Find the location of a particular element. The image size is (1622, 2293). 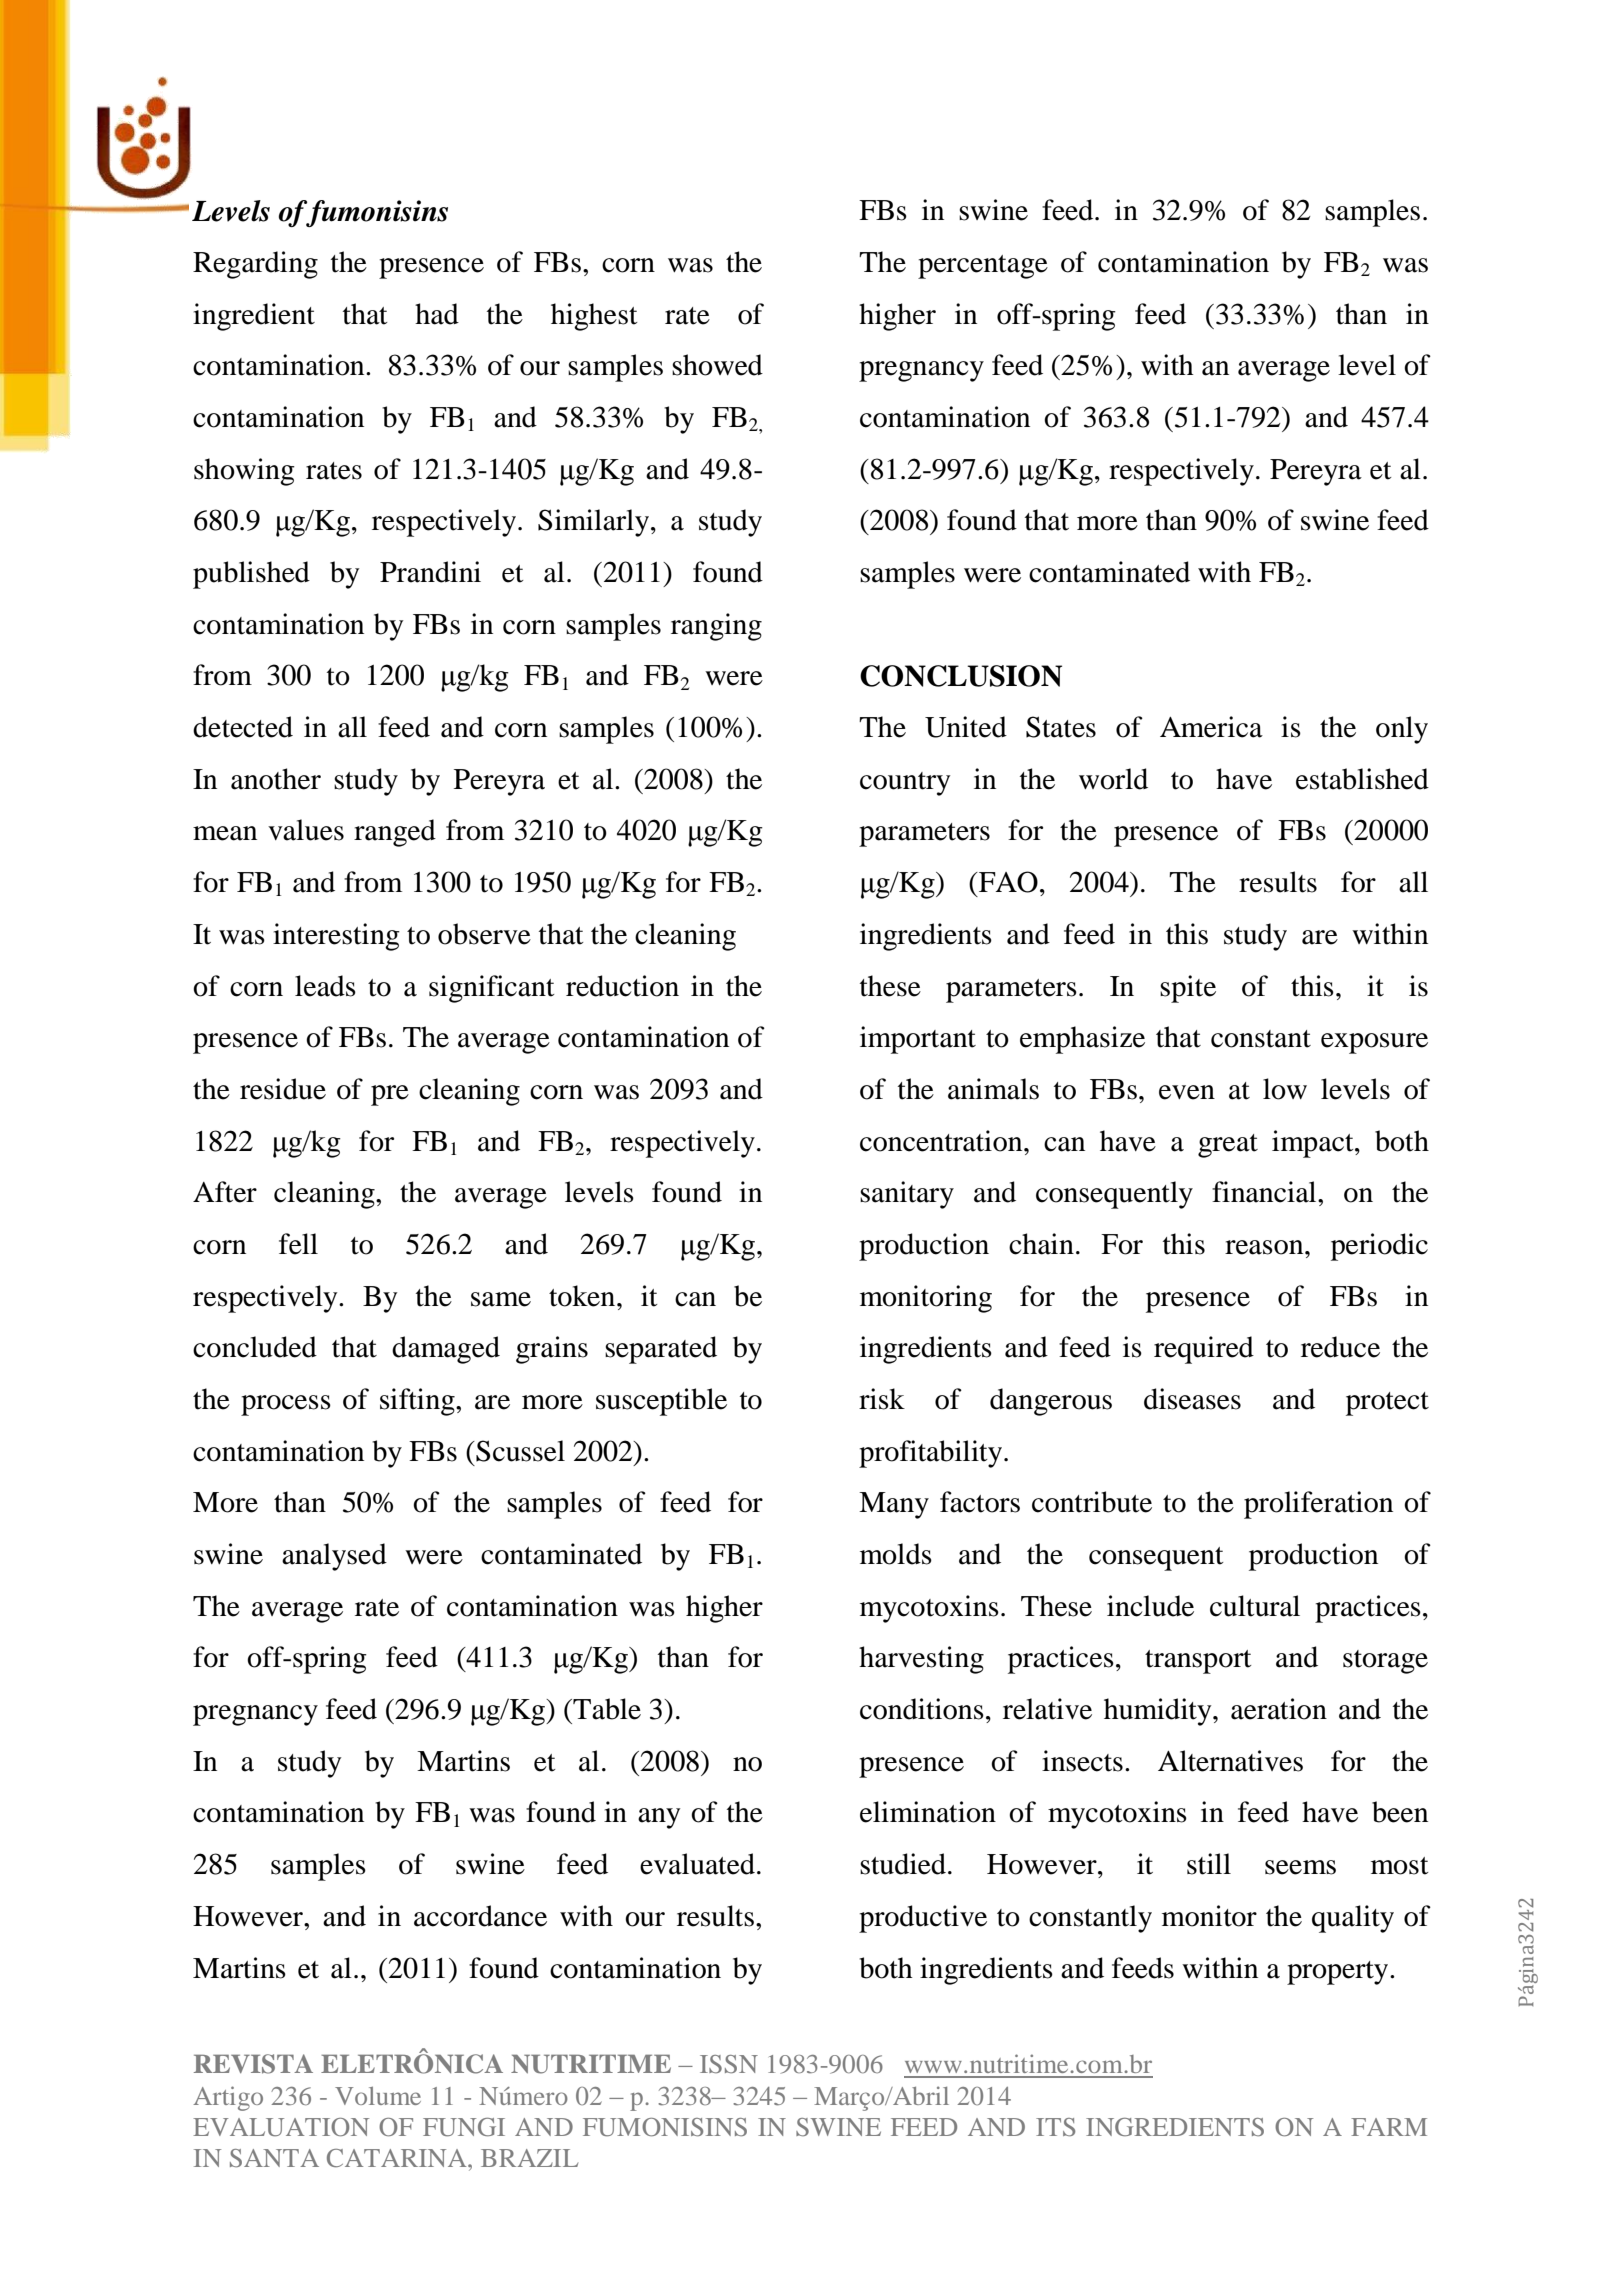

ISSN is located at coordinates (729, 2064).
